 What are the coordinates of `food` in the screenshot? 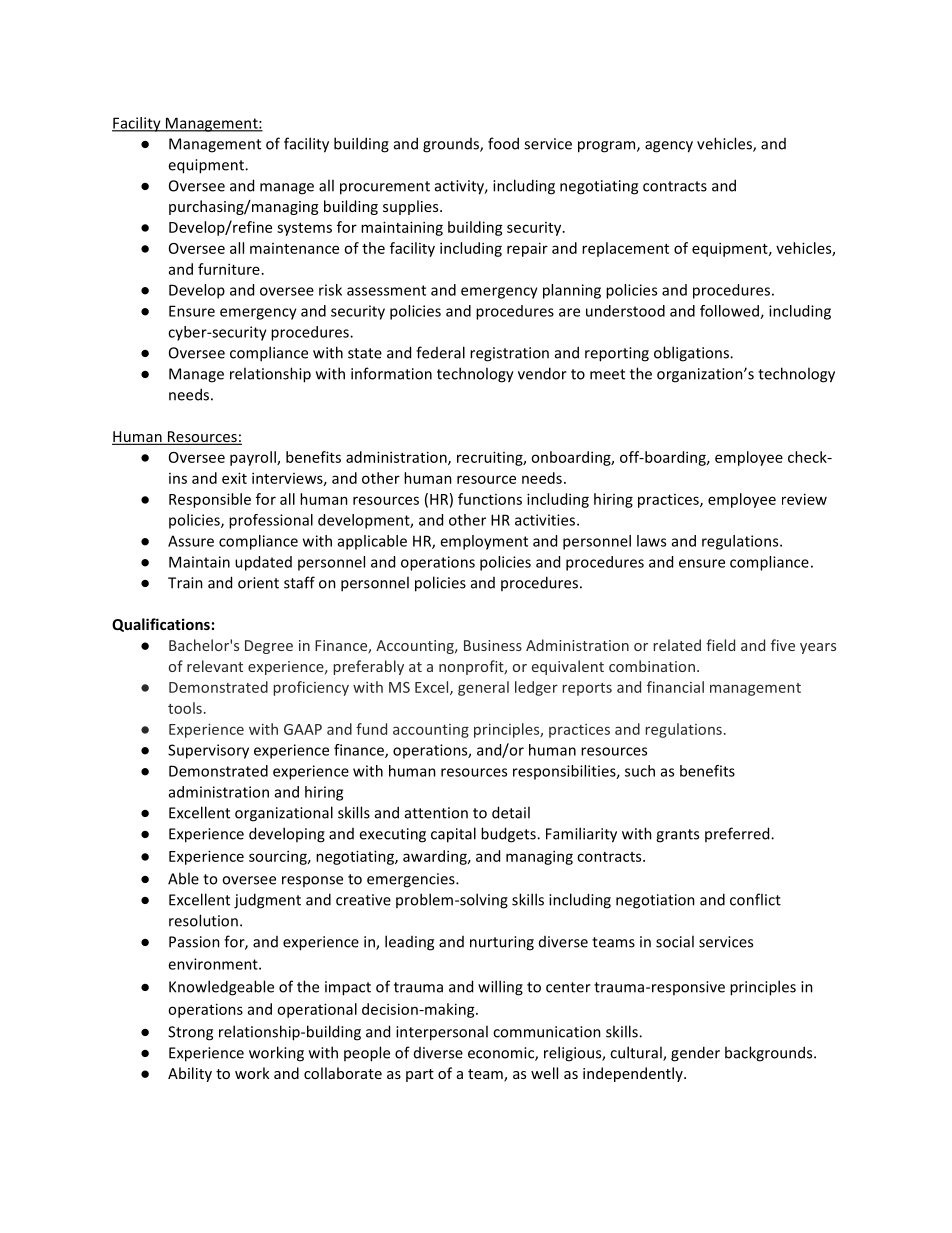 It's located at (503, 143).
